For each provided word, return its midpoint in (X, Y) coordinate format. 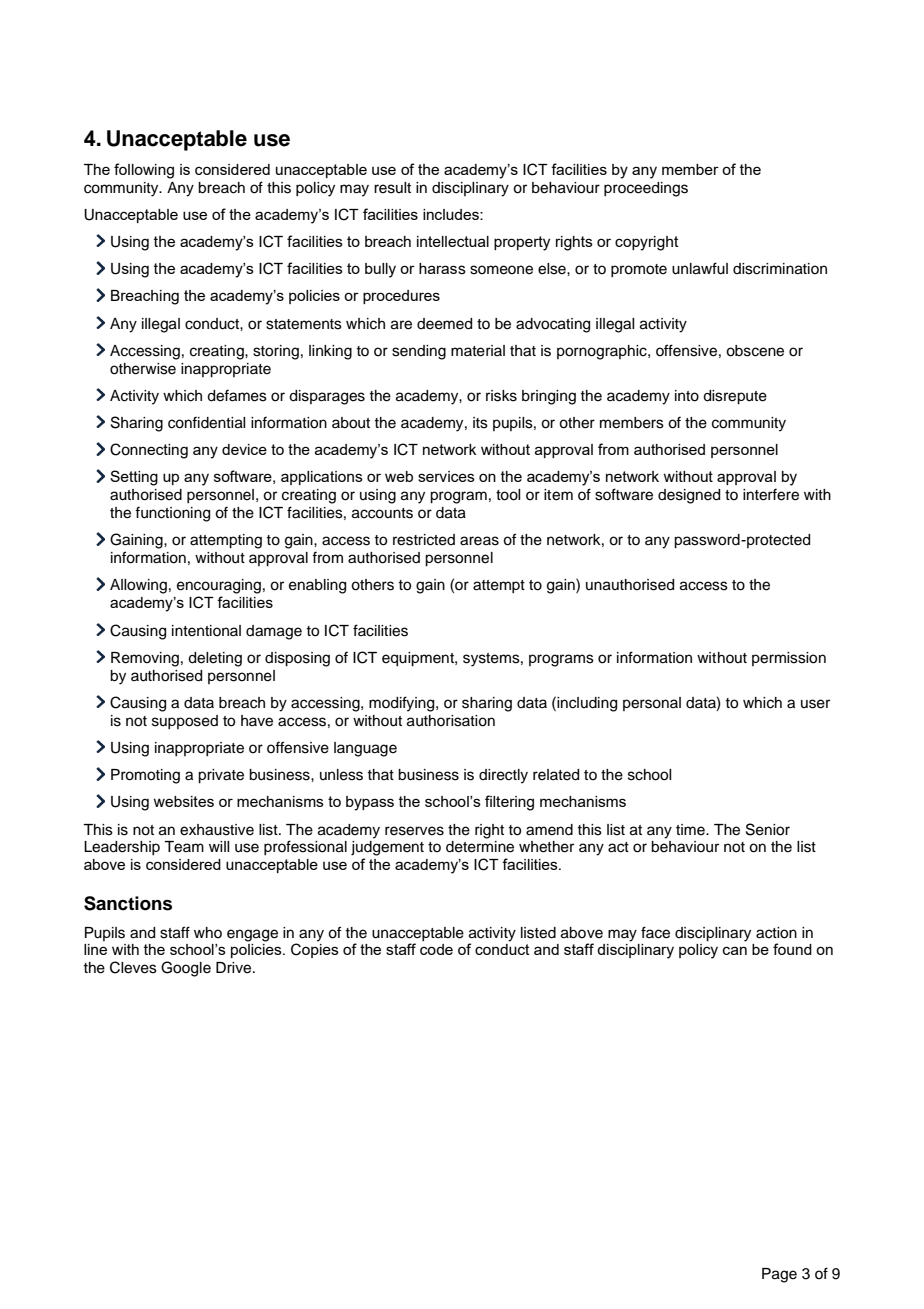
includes (452, 214)
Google (186, 969)
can (735, 950)
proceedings (646, 189)
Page (779, 1275)
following (144, 171)
